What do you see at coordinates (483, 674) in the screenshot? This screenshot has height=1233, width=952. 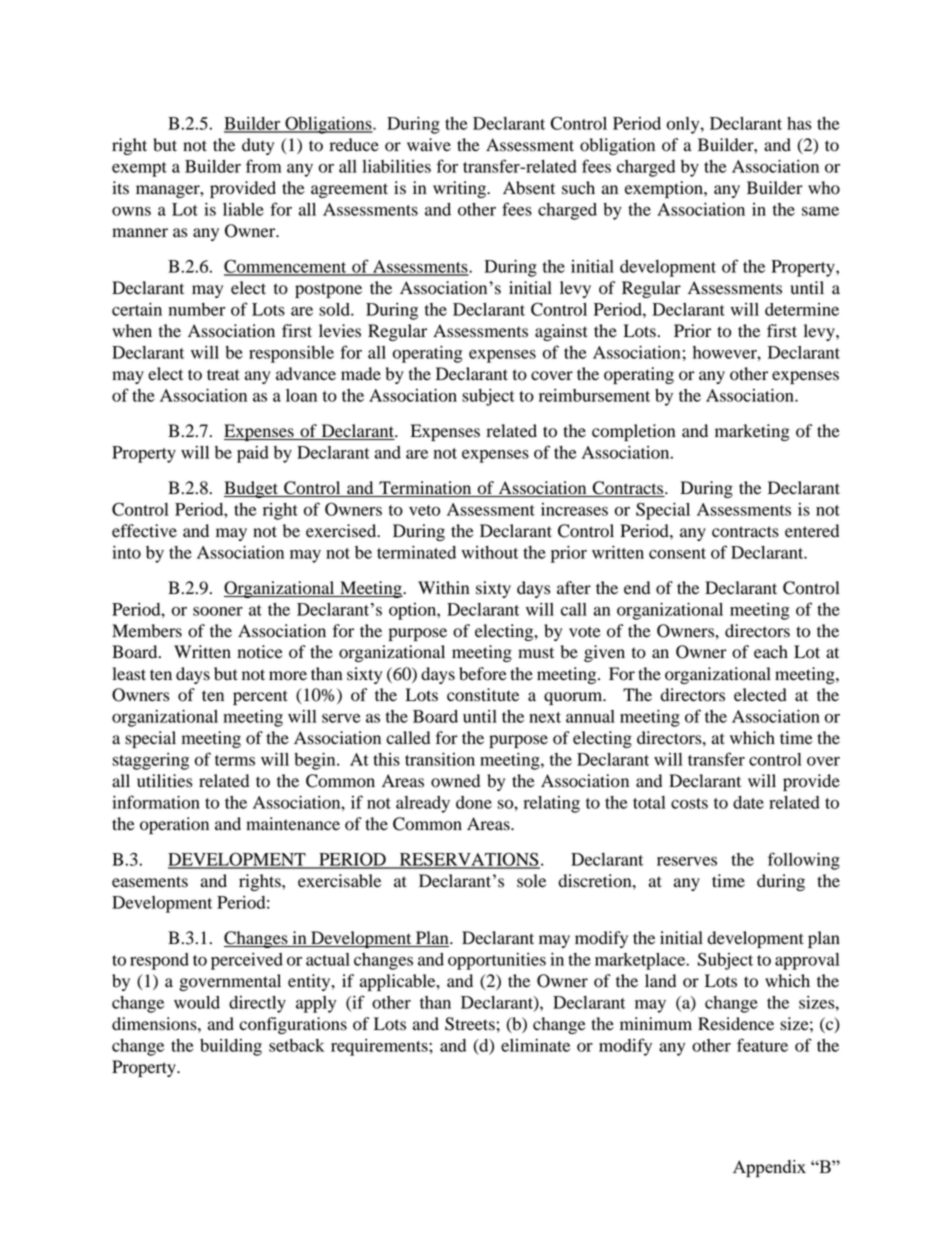 I see `before` at bounding box center [483, 674].
